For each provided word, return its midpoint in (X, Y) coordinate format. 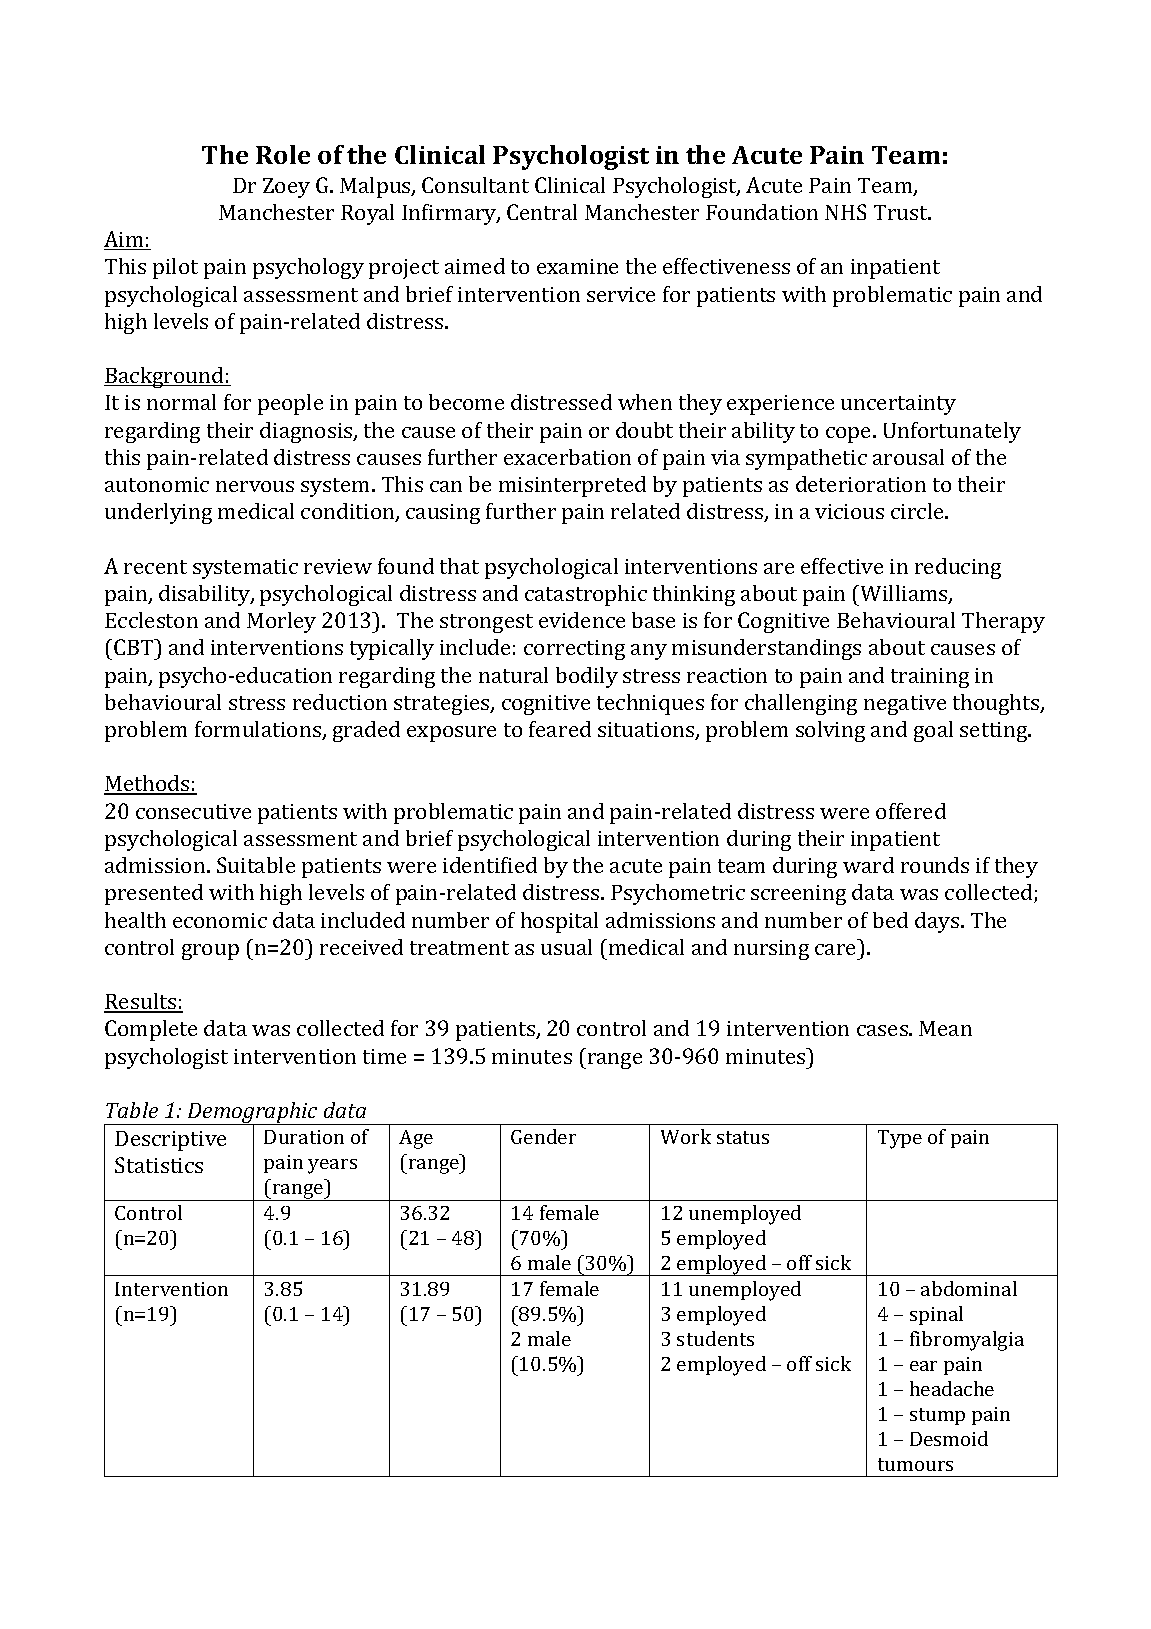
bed (890, 920)
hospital (559, 922)
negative (905, 705)
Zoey (286, 188)
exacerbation (567, 457)
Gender (543, 1136)
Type (900, 1139)
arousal (908, 457)
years (332, 1166)
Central (542, 212)
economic (220, 920)
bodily (587, 677)
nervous (255, 486)
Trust (902, 212)
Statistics (159, 1165)
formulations (259, 730)
